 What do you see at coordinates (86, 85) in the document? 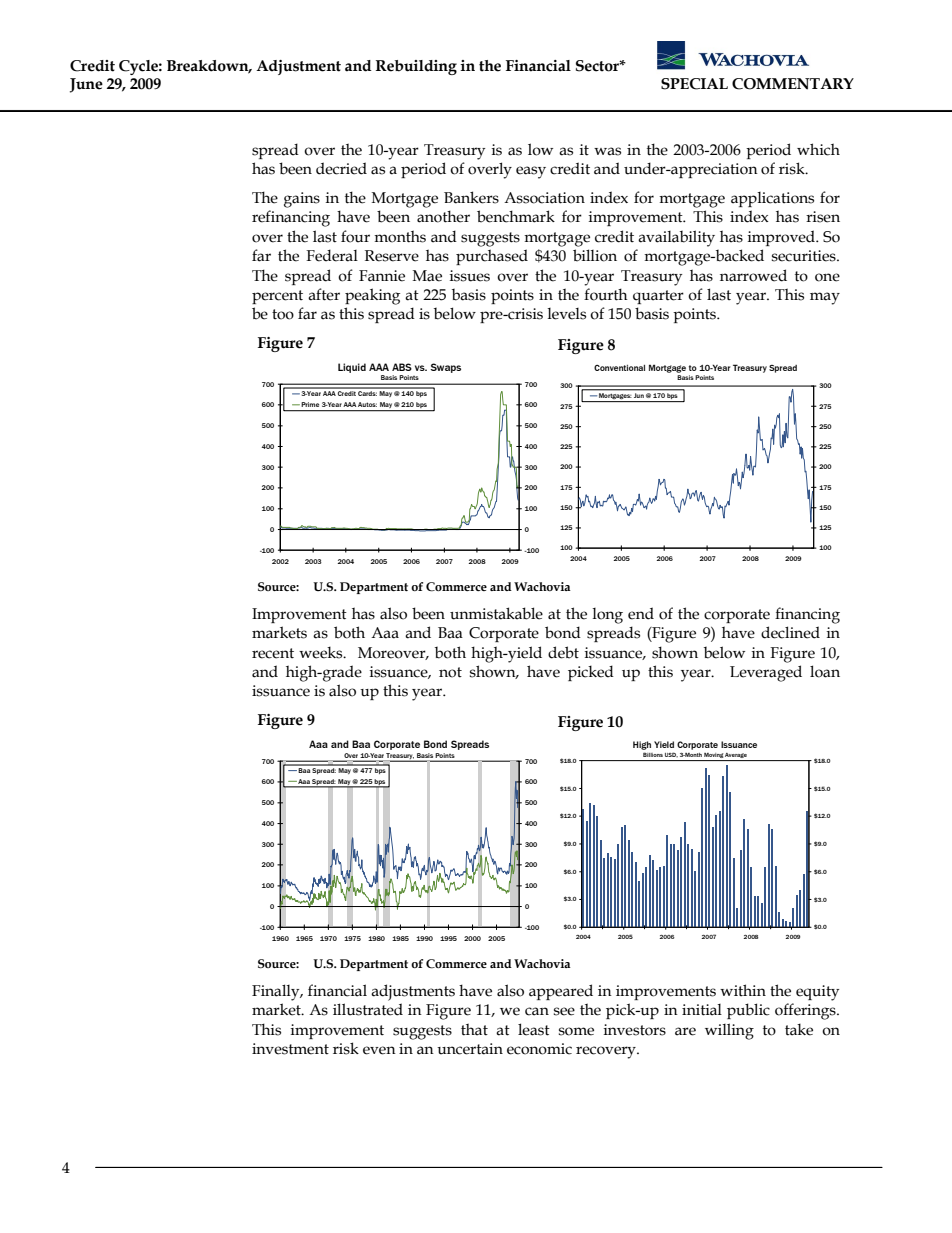
I see `June` at bounding box center [86, 85].
